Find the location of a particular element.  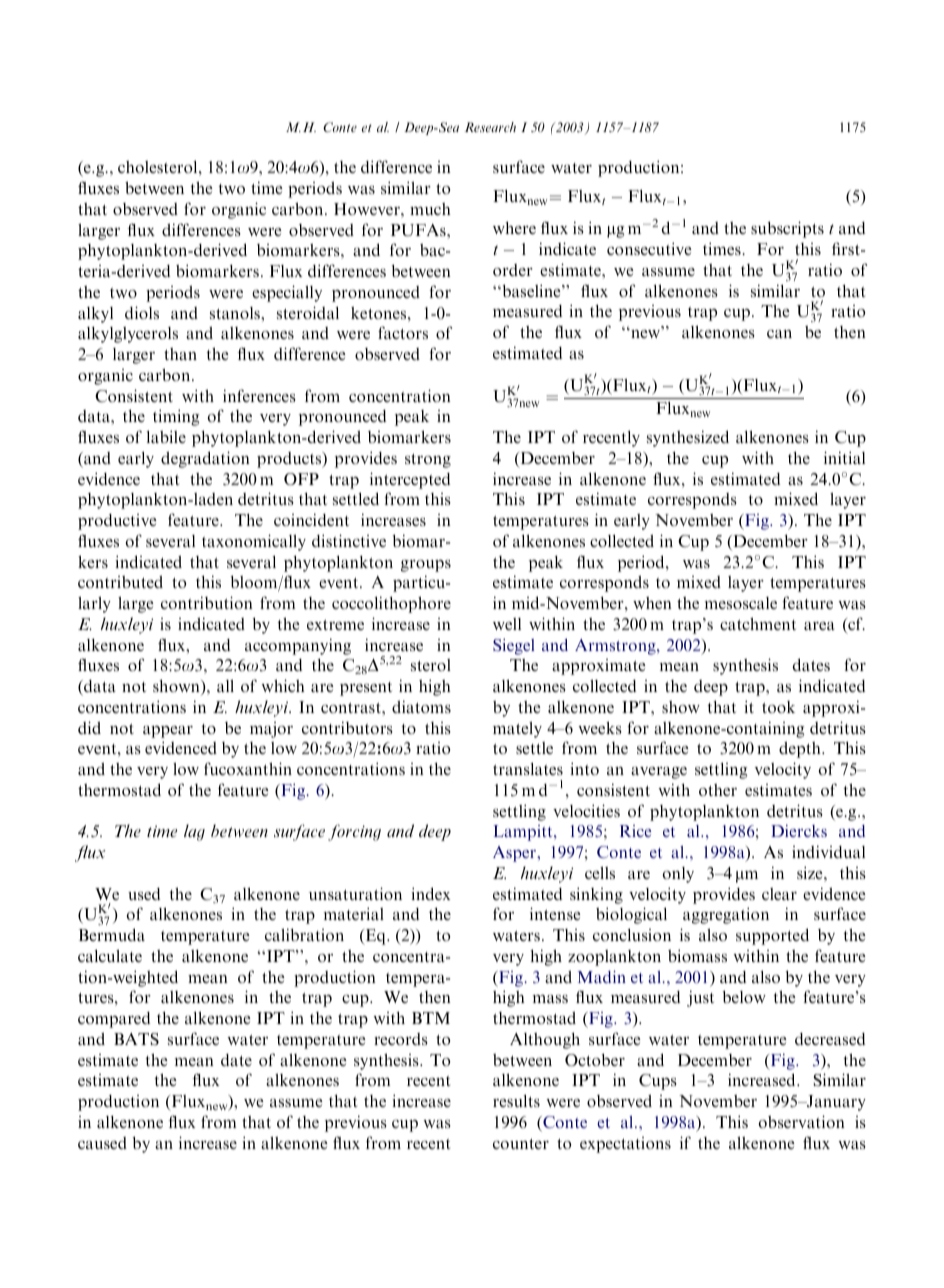

BATS is located at coordinates (136, 1039).
